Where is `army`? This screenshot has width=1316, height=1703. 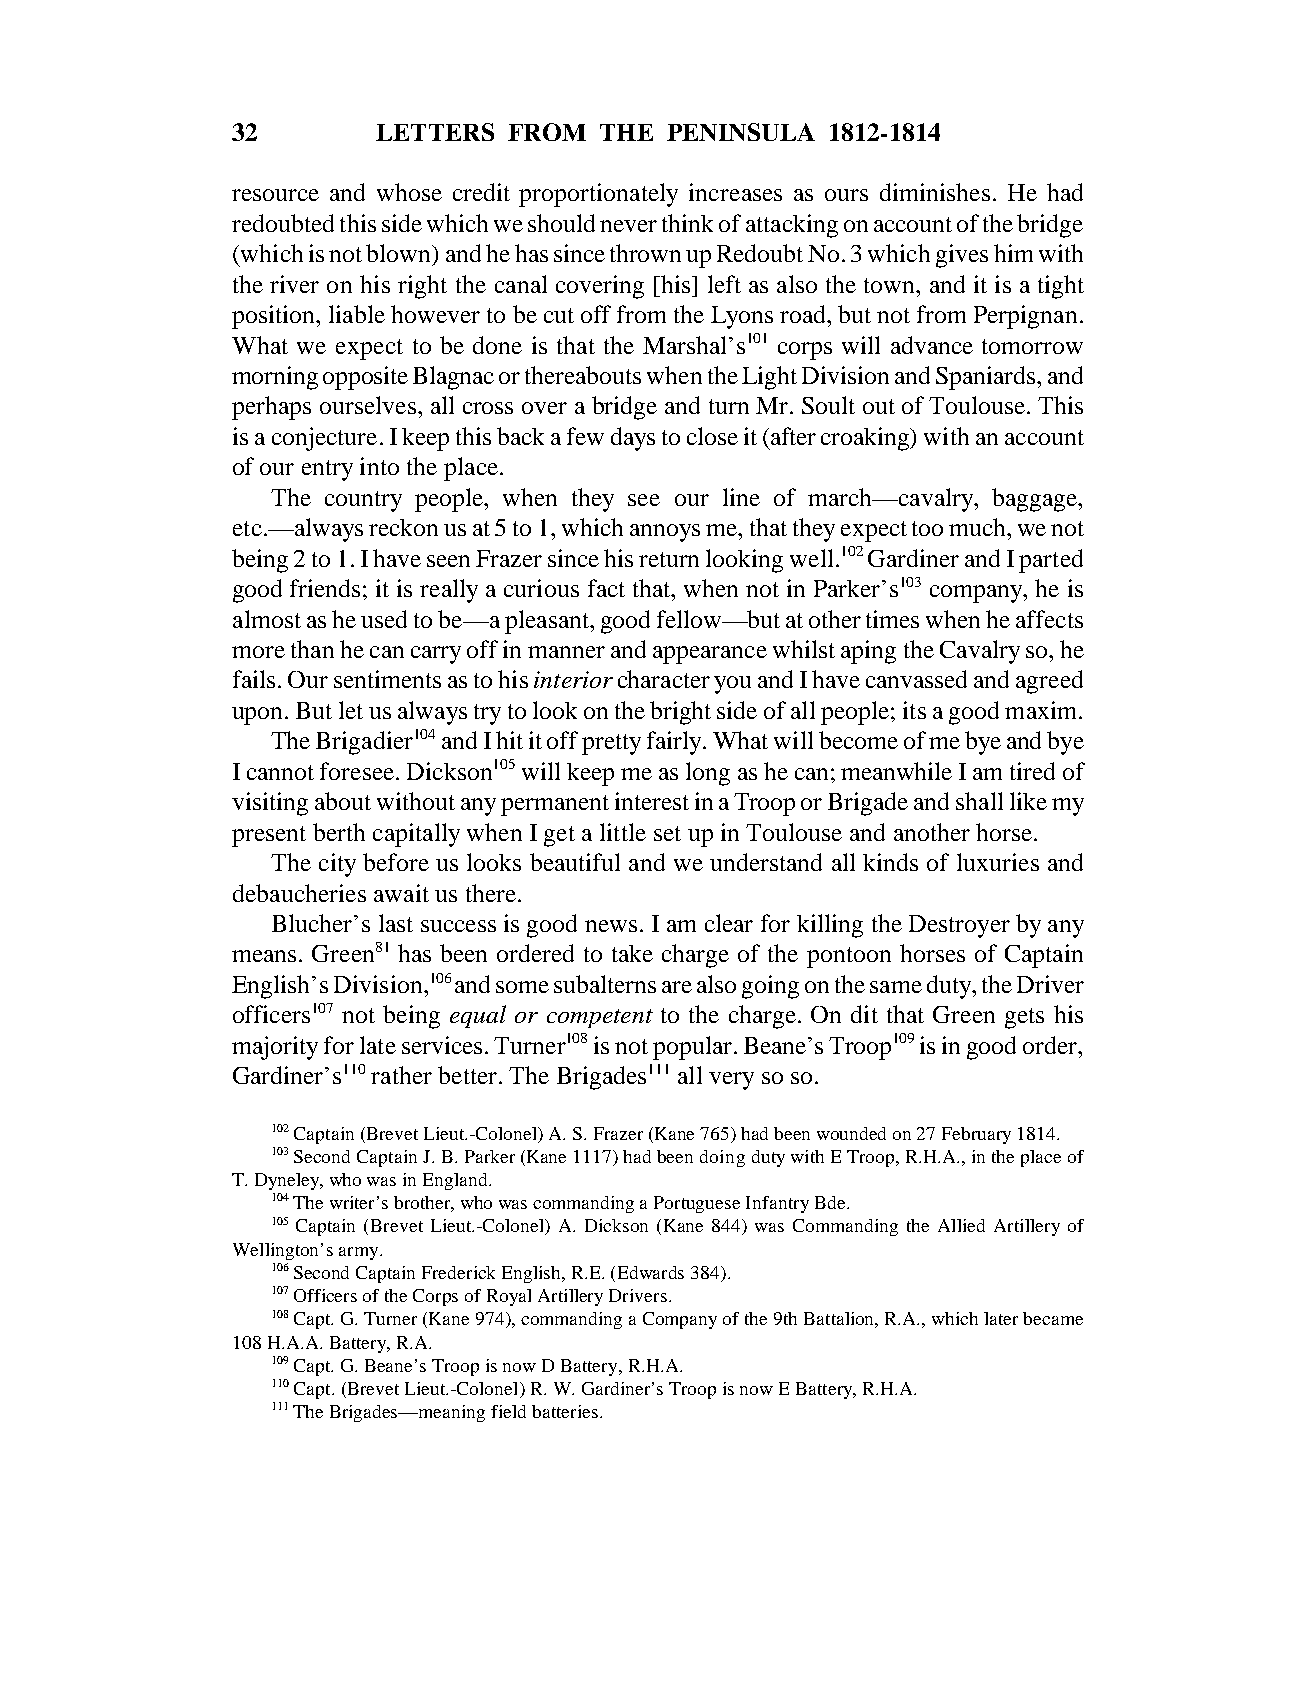 army is located at coordinates (360, 1253).
